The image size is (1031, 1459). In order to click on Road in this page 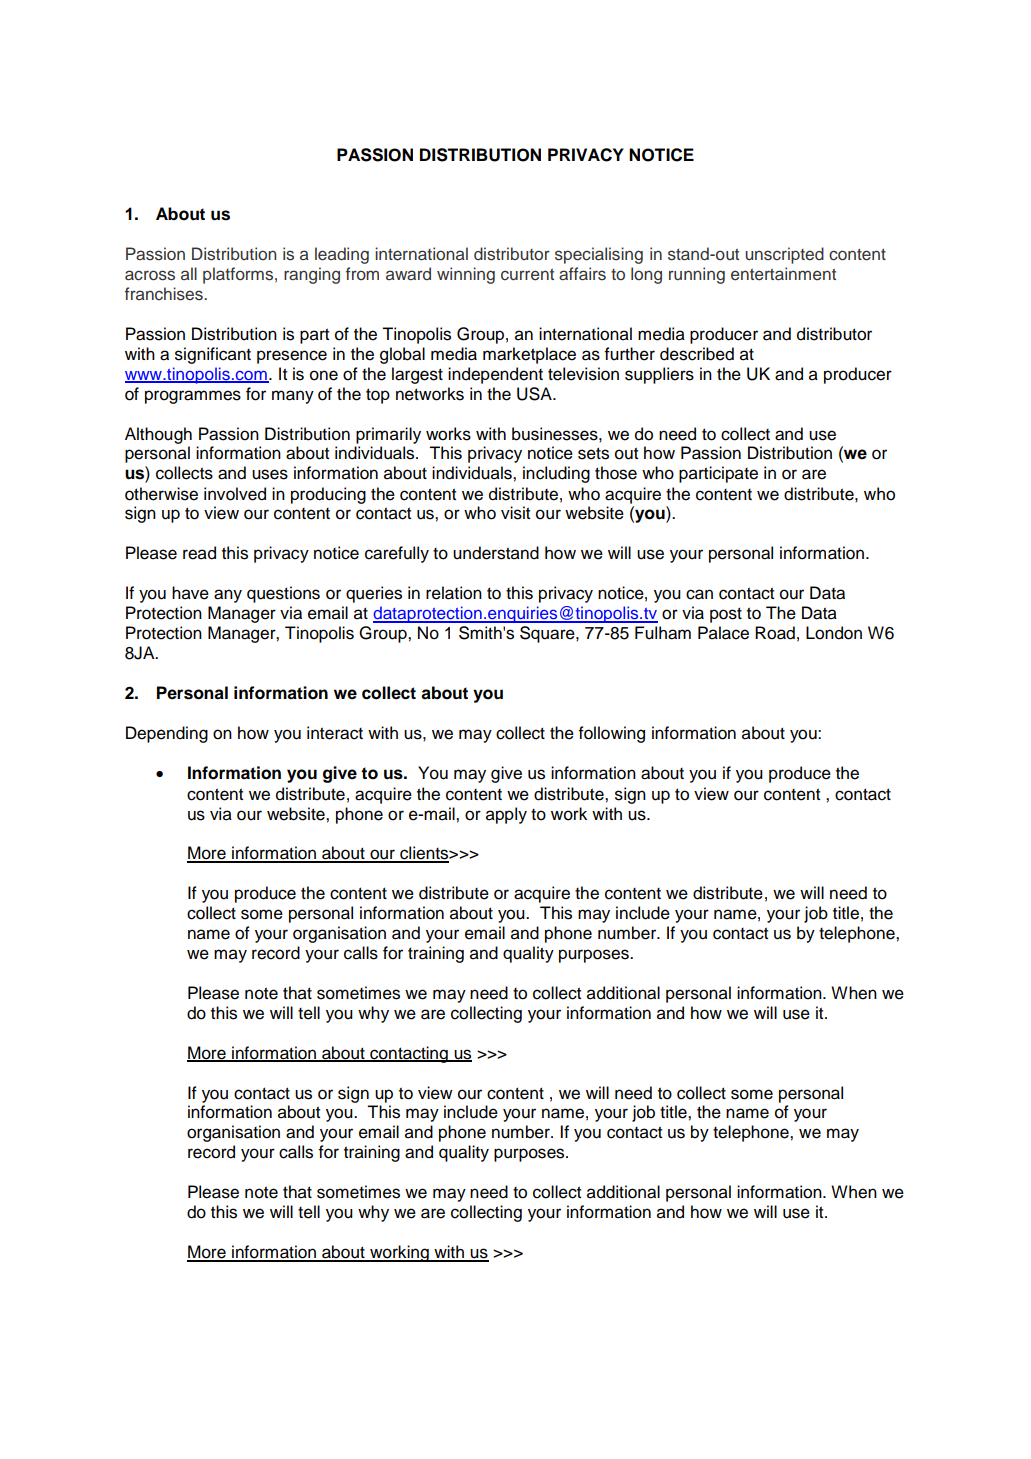, I will do `click(775, 633)`.
